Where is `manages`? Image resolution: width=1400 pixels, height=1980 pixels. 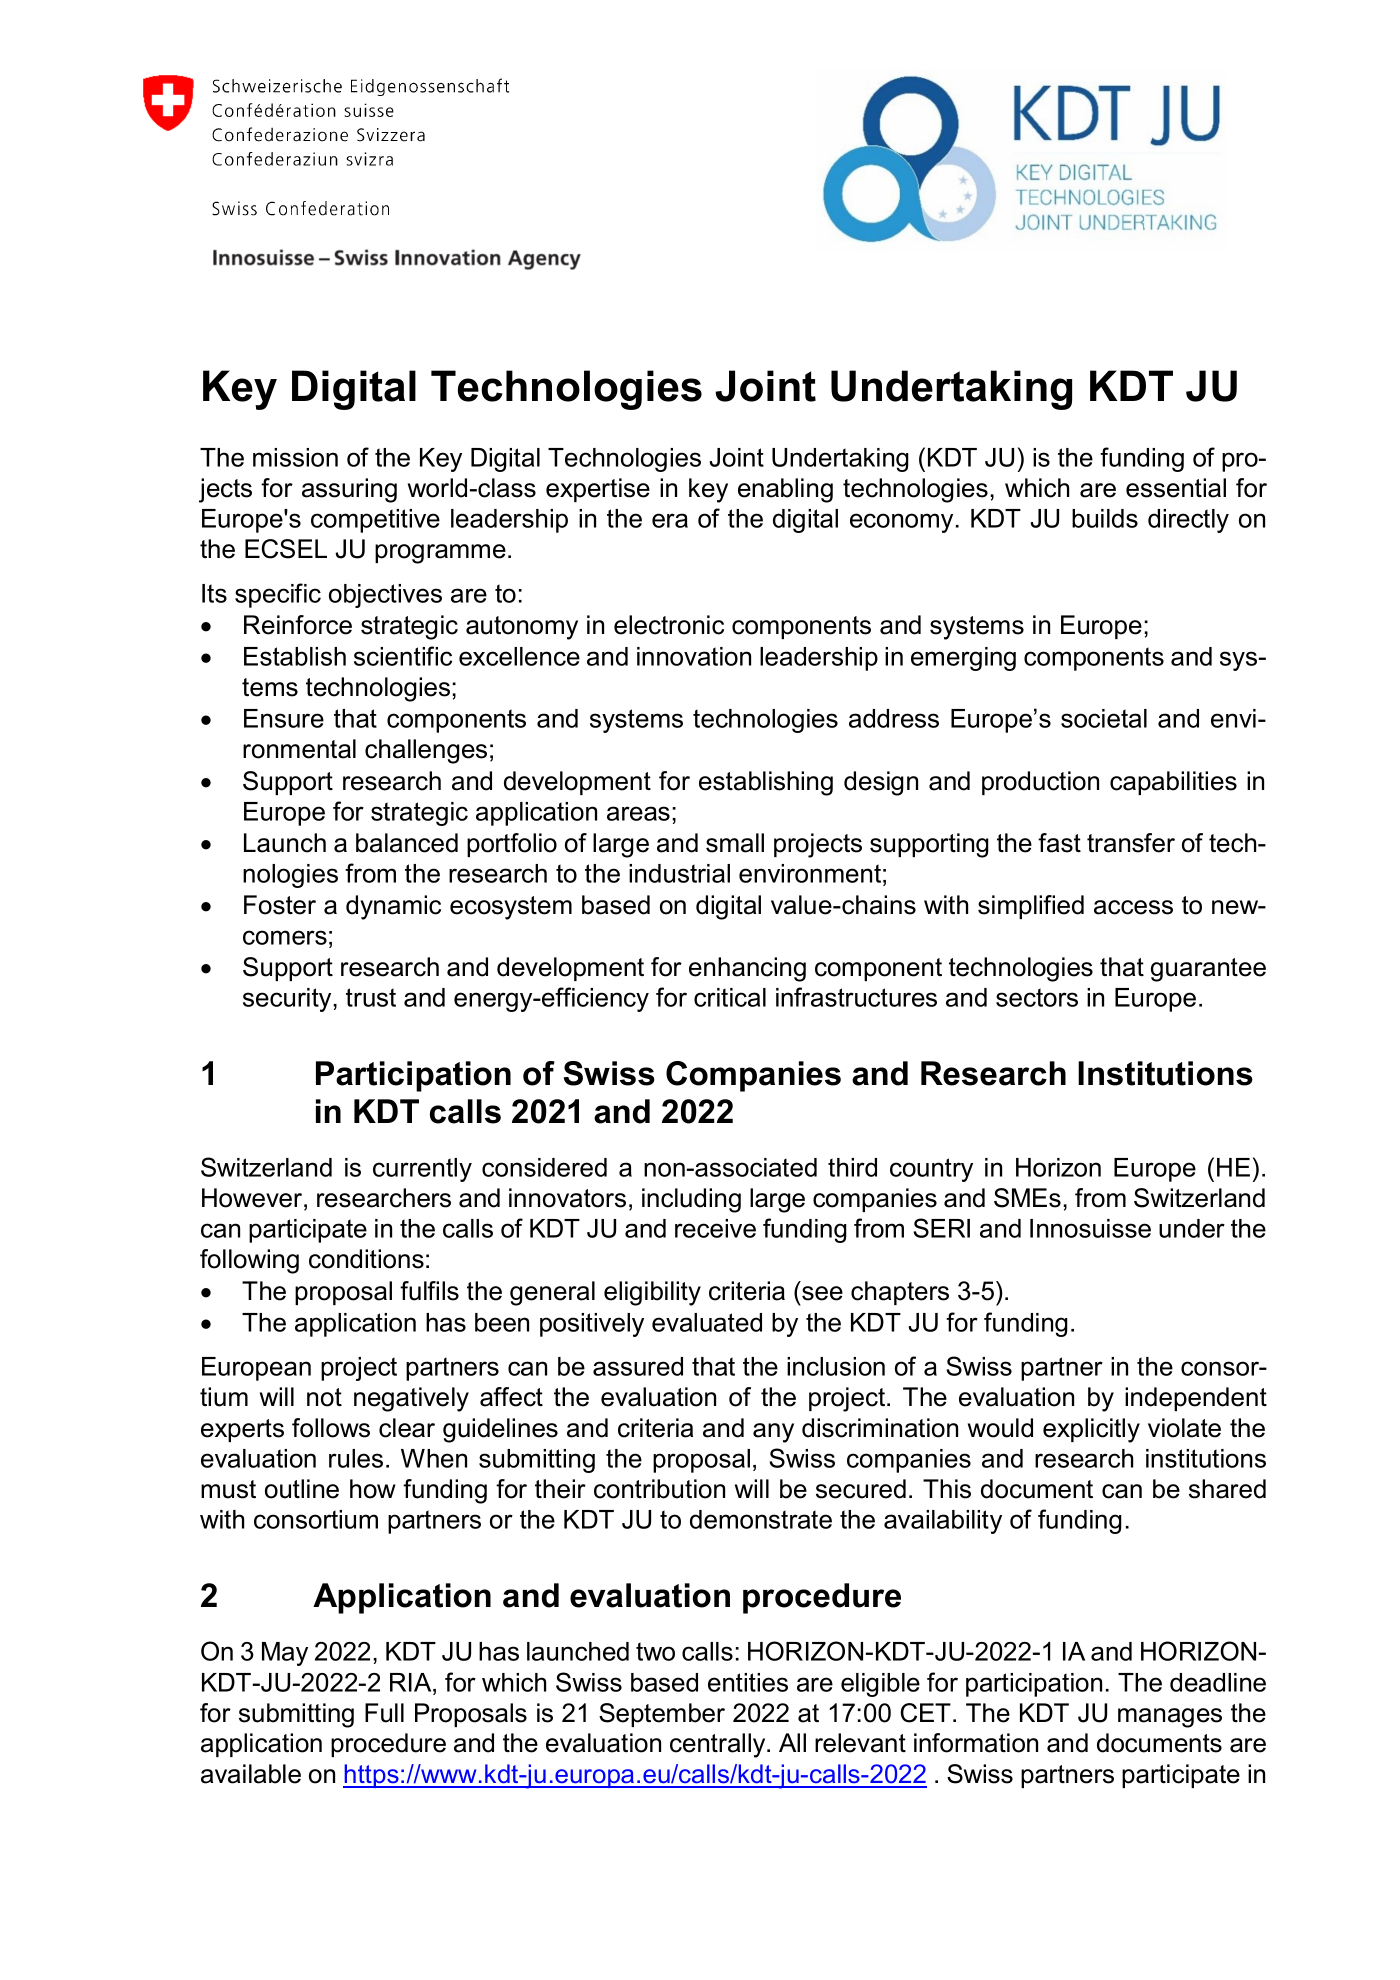
manages is located at coordinates (1170, 1718).
